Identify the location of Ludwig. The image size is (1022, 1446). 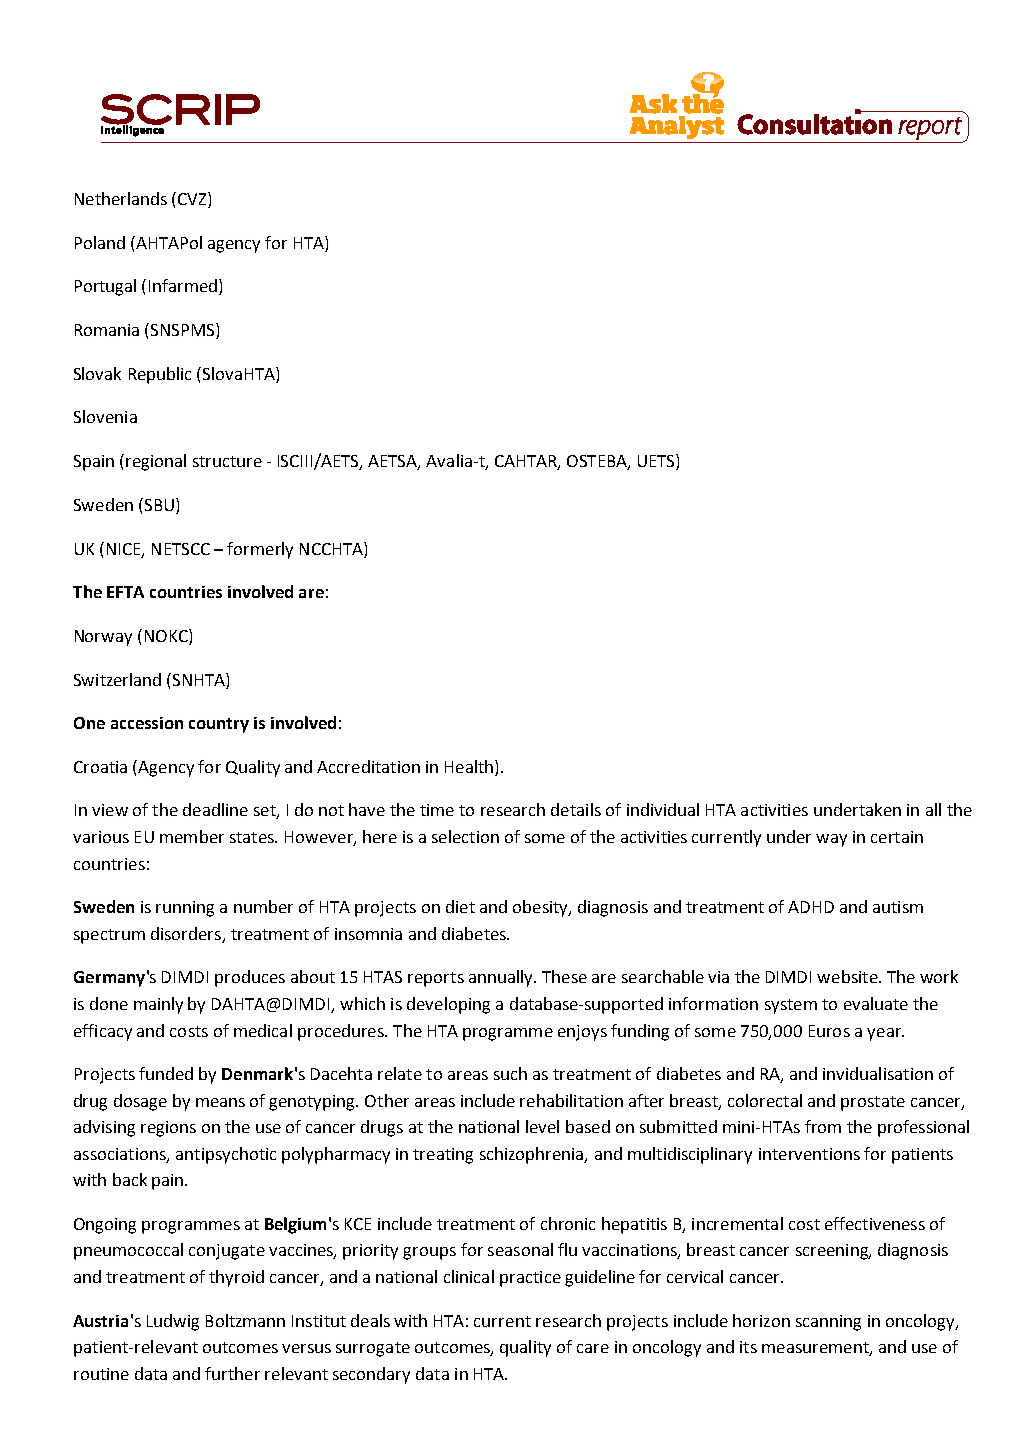
(173, 1322).
